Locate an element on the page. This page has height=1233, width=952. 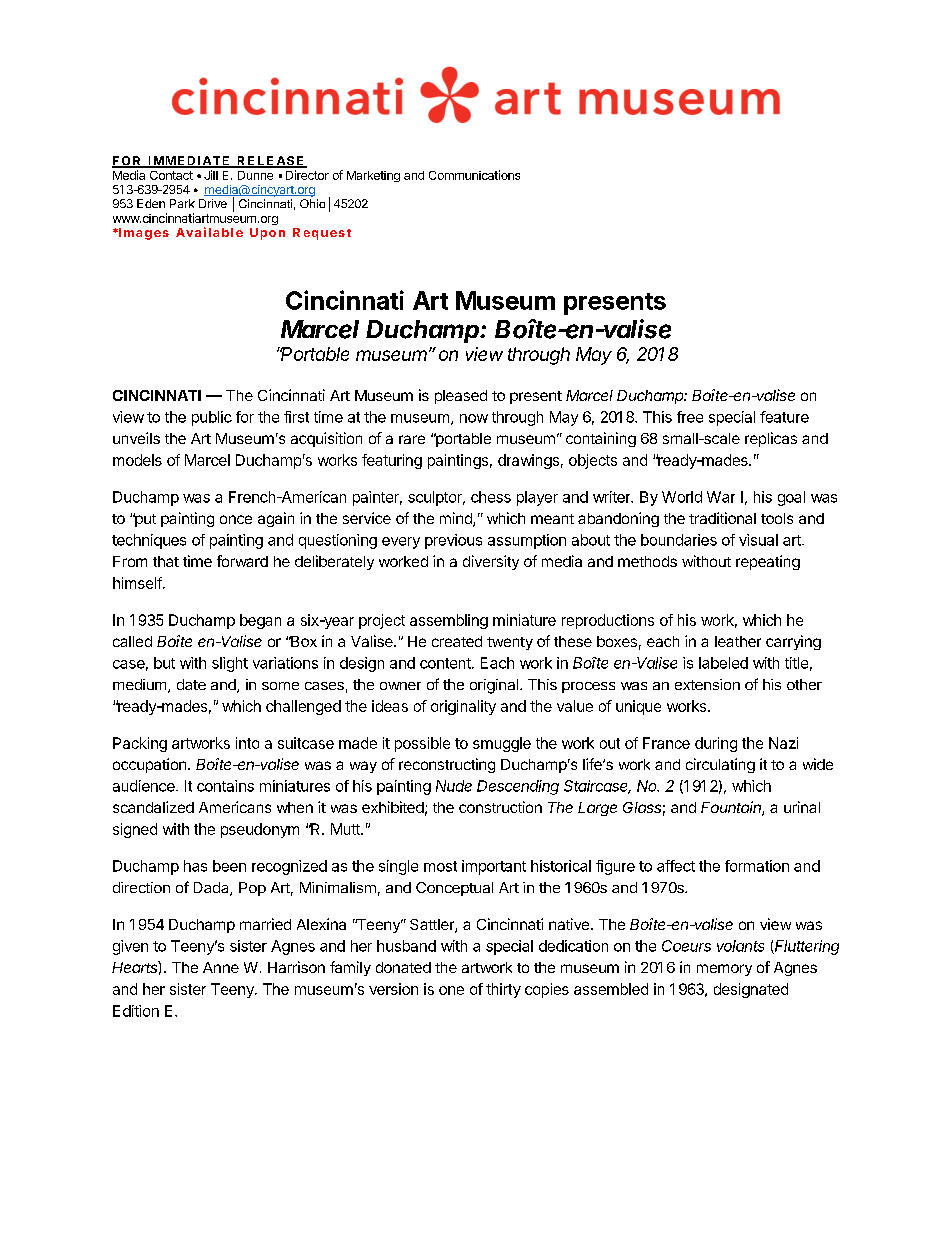
repeating is located at coordinates (768, 562).
